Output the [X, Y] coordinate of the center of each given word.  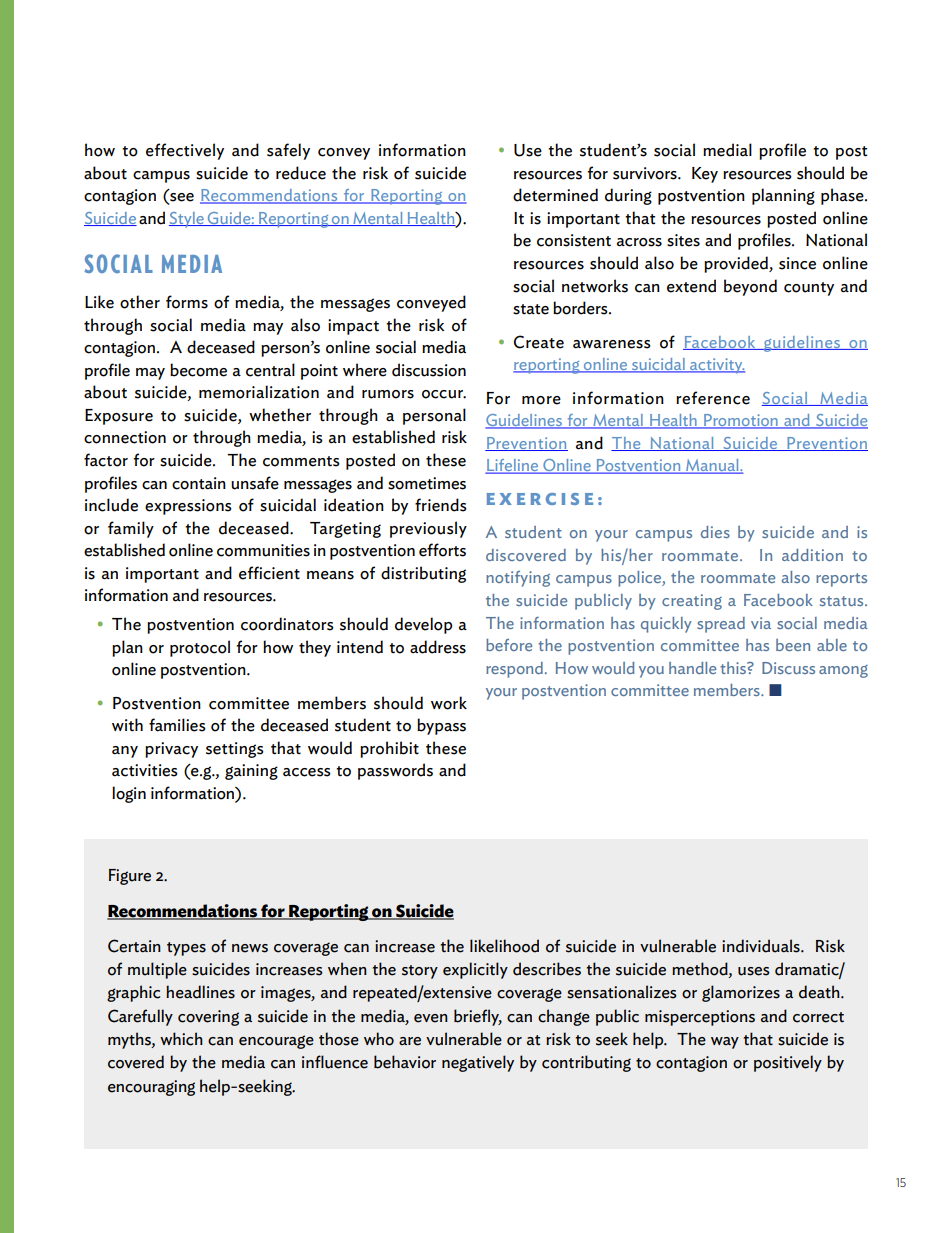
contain [199, 483]
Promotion [741, 421]
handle [692, 668]
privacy [171, 750]
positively [788, 1063]
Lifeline [513, 466]
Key [705, 175]
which [181, 1039]
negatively [478, 1063]
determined [555, 195]
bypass [441, 726]
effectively [185, 151]
